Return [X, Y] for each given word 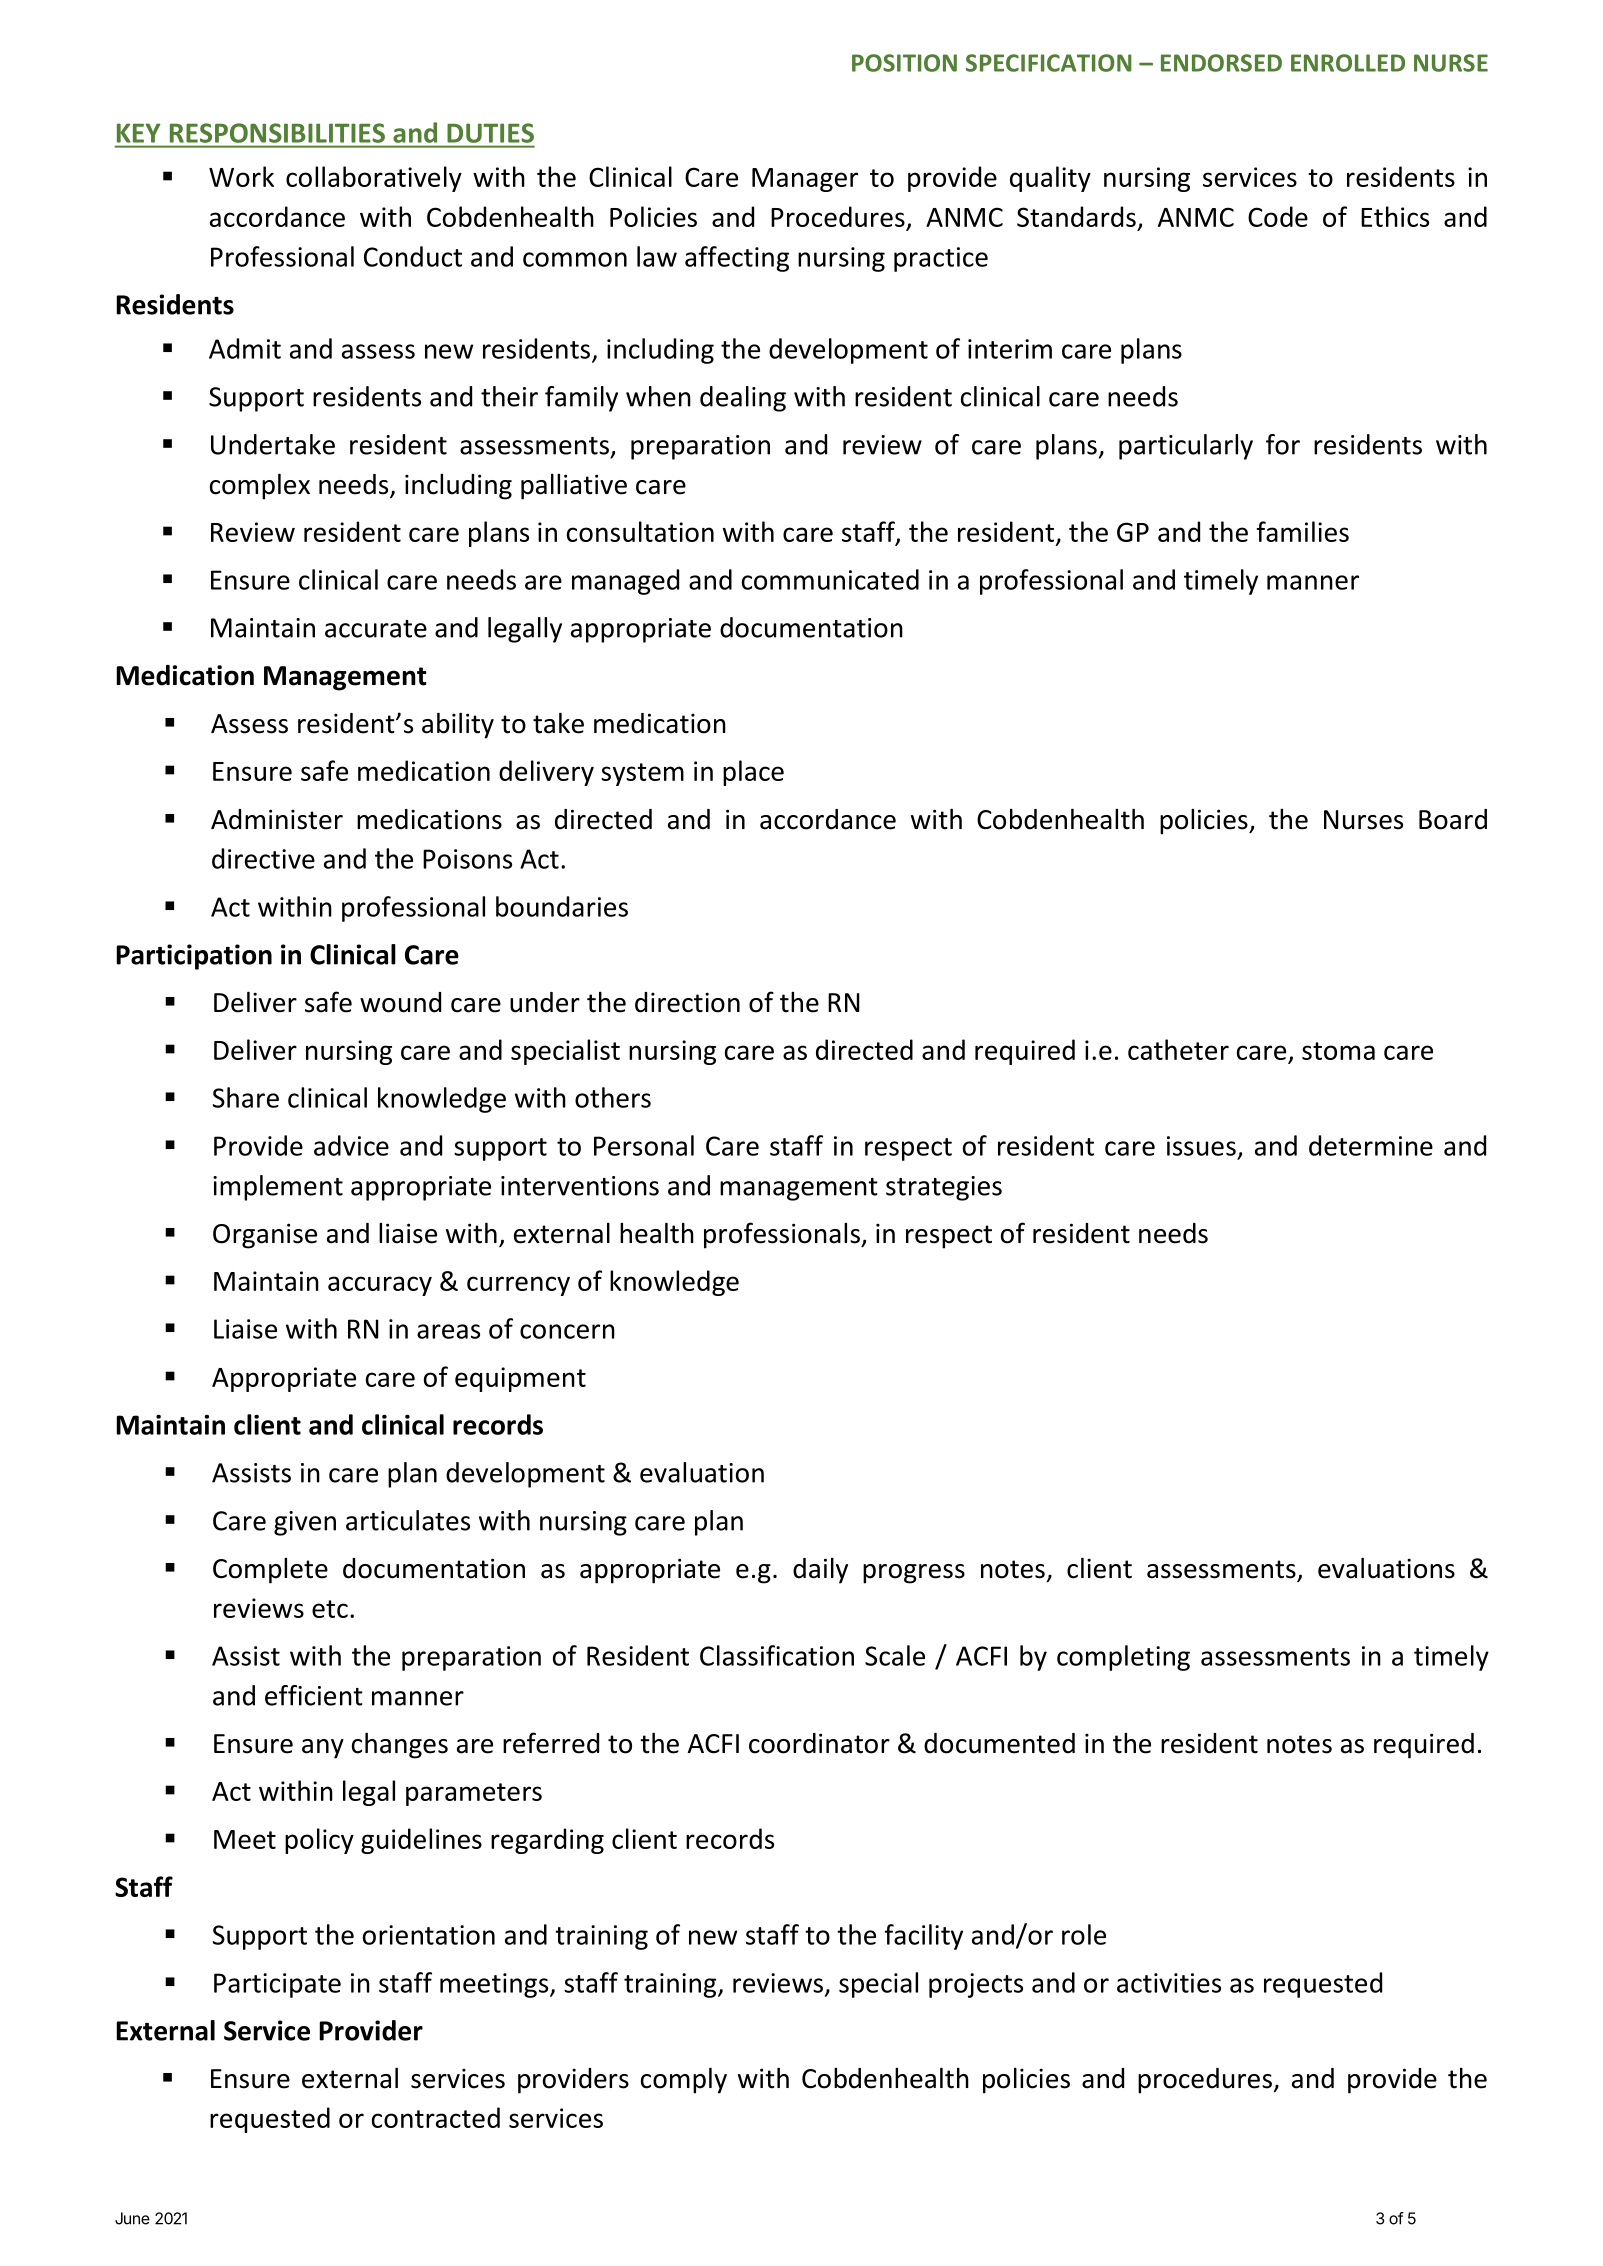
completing [1123, 1658]
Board [1453, 819]
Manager [805, 180]
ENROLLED [1348, 63]
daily [820, 1570]
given [305, 1523]
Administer [277, 819]
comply [684, 2080]
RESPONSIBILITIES [277, 133]
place [753, 773]
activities [1169, 1983]
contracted [436, 2117]
